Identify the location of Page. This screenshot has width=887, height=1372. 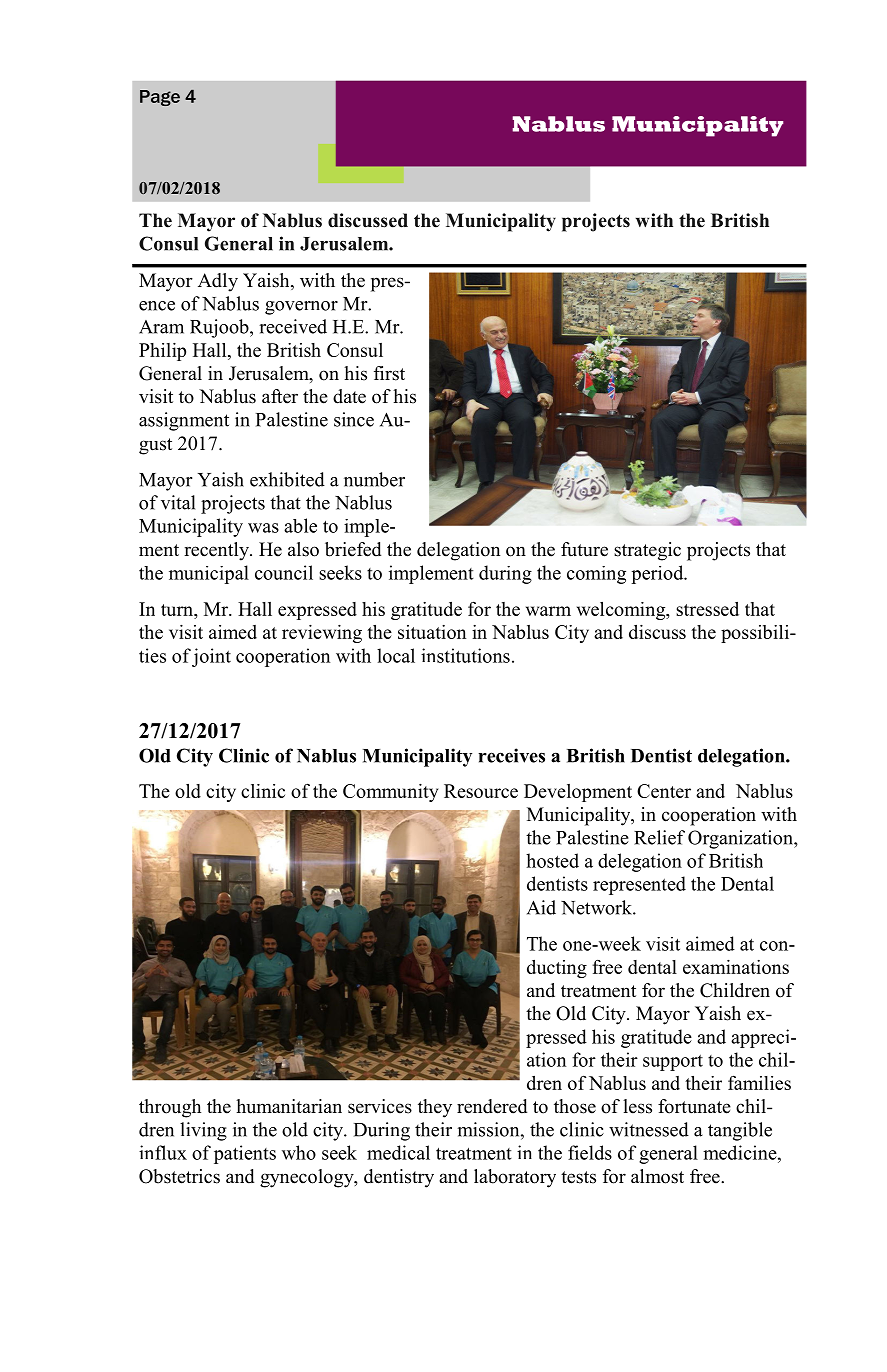
(160, 98).
